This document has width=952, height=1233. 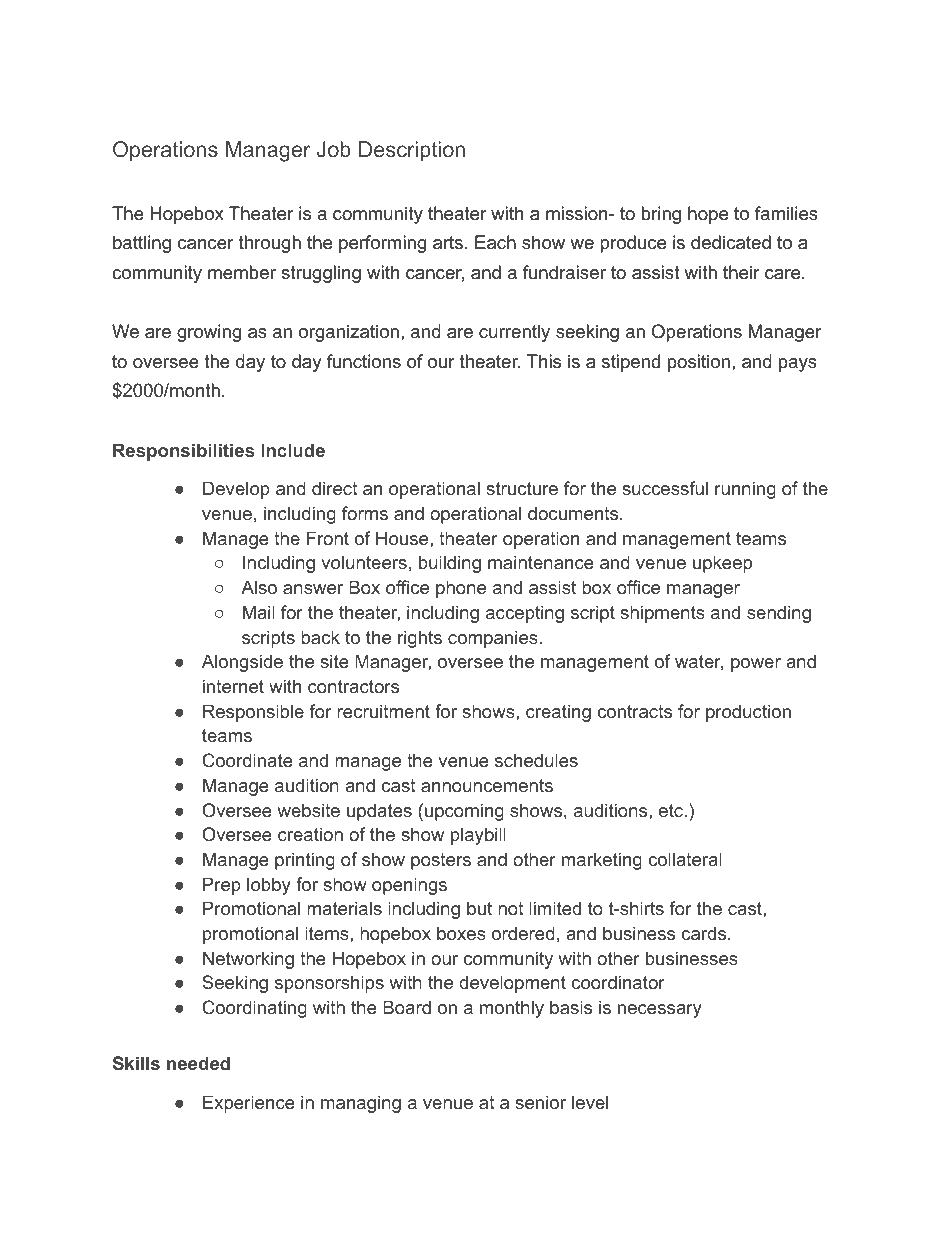 I want to click on Mail, so click(x=259, y=612).
